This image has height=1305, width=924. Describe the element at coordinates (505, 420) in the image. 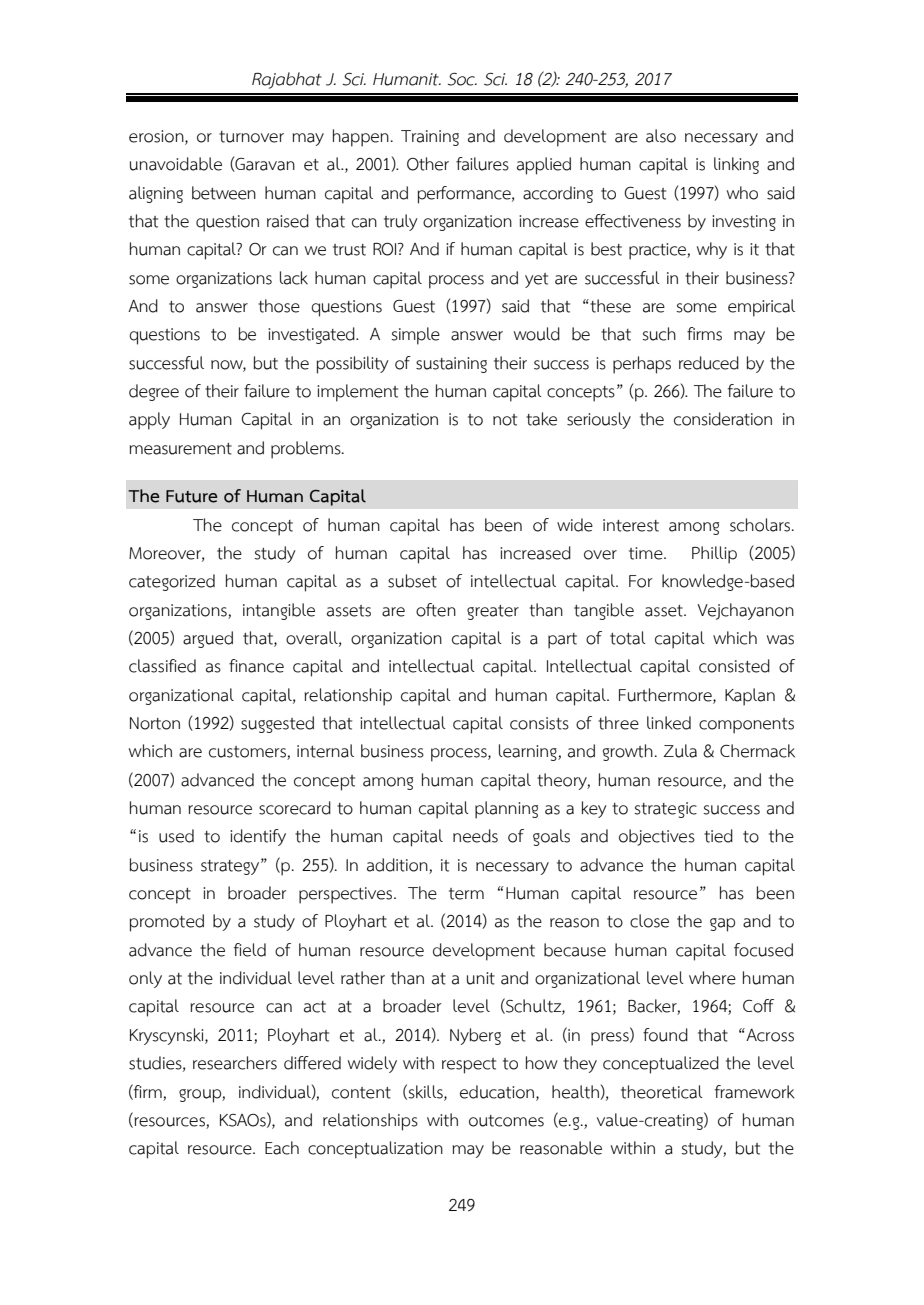

I see `not` at that location.
